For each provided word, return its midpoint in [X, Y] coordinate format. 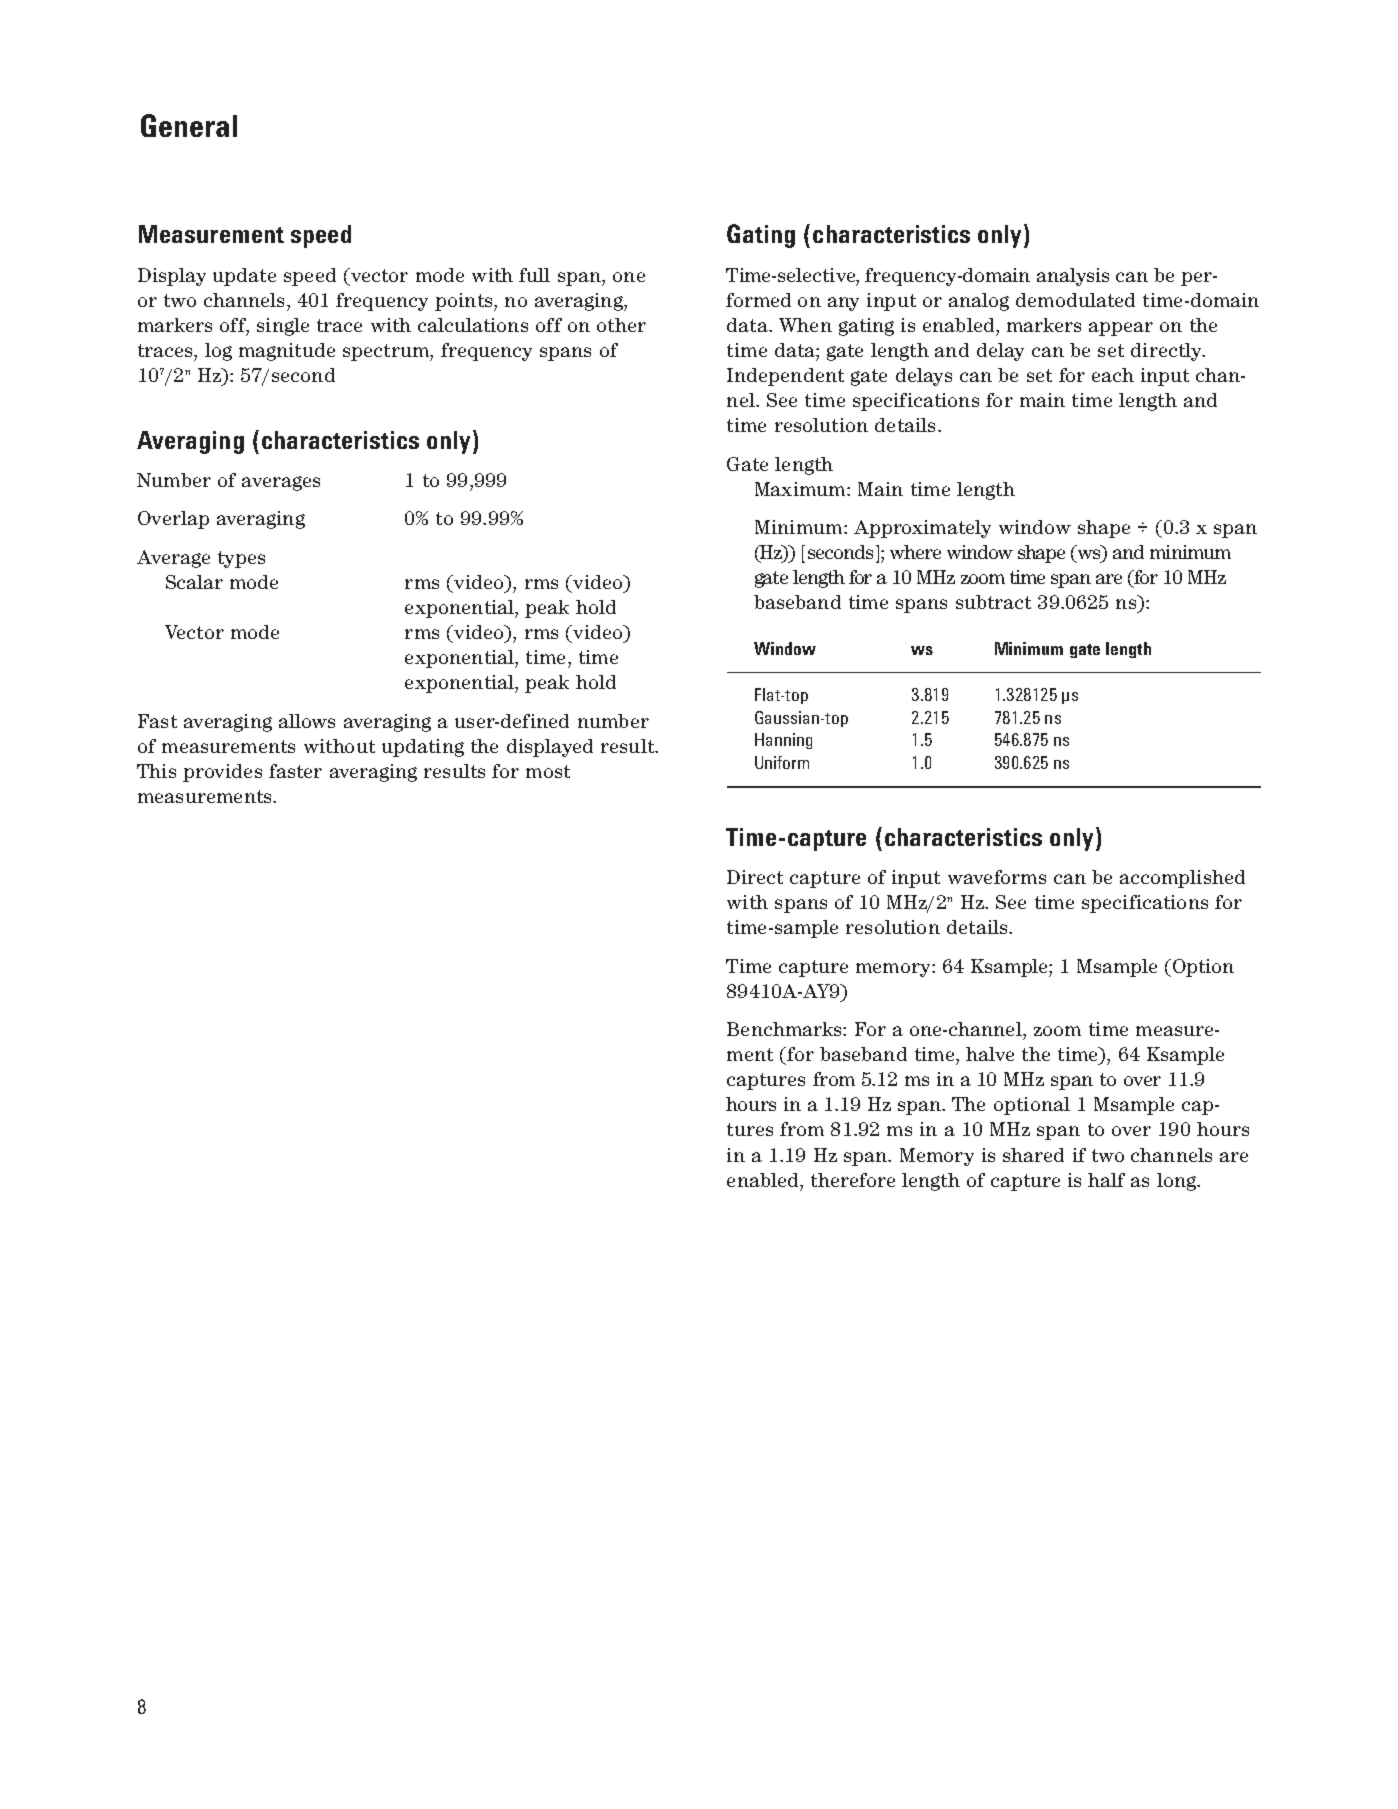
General [189, 125]
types [241, 559]
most [548, 771]
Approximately [922, 529]
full [534, 275]
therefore [853, 1180]
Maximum [801, 489]
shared [1033, 1155]
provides [222, 773]
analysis [1073, 277]
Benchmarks [785, 1029]
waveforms [997, 877]
